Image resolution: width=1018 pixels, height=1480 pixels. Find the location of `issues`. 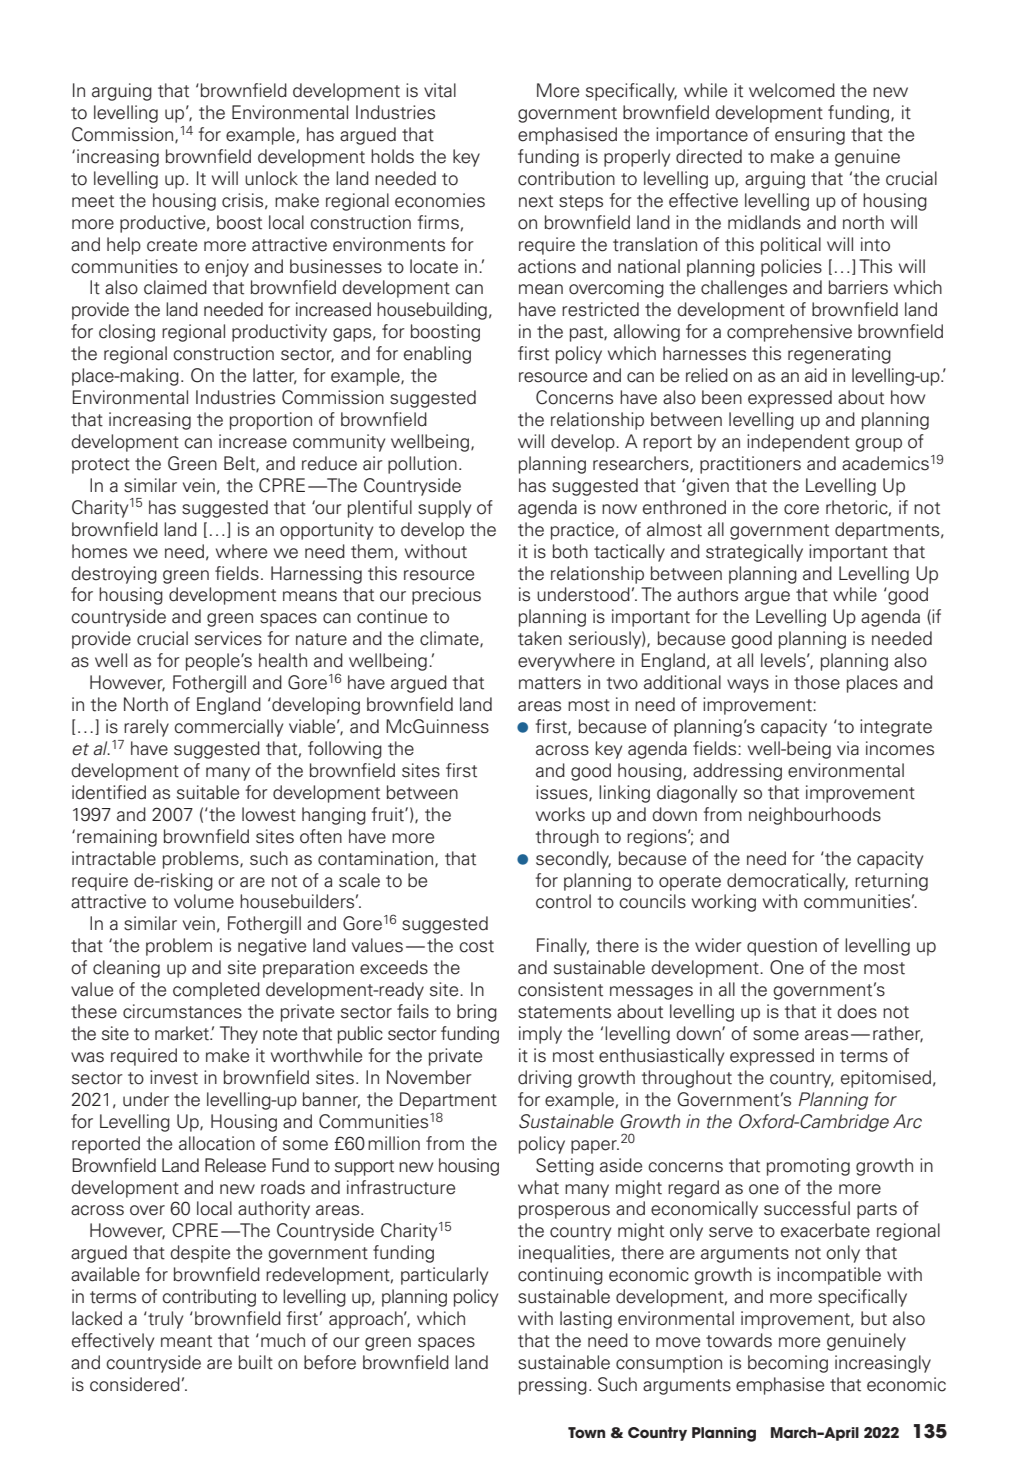

issues is located at coordinates (563, 793).
